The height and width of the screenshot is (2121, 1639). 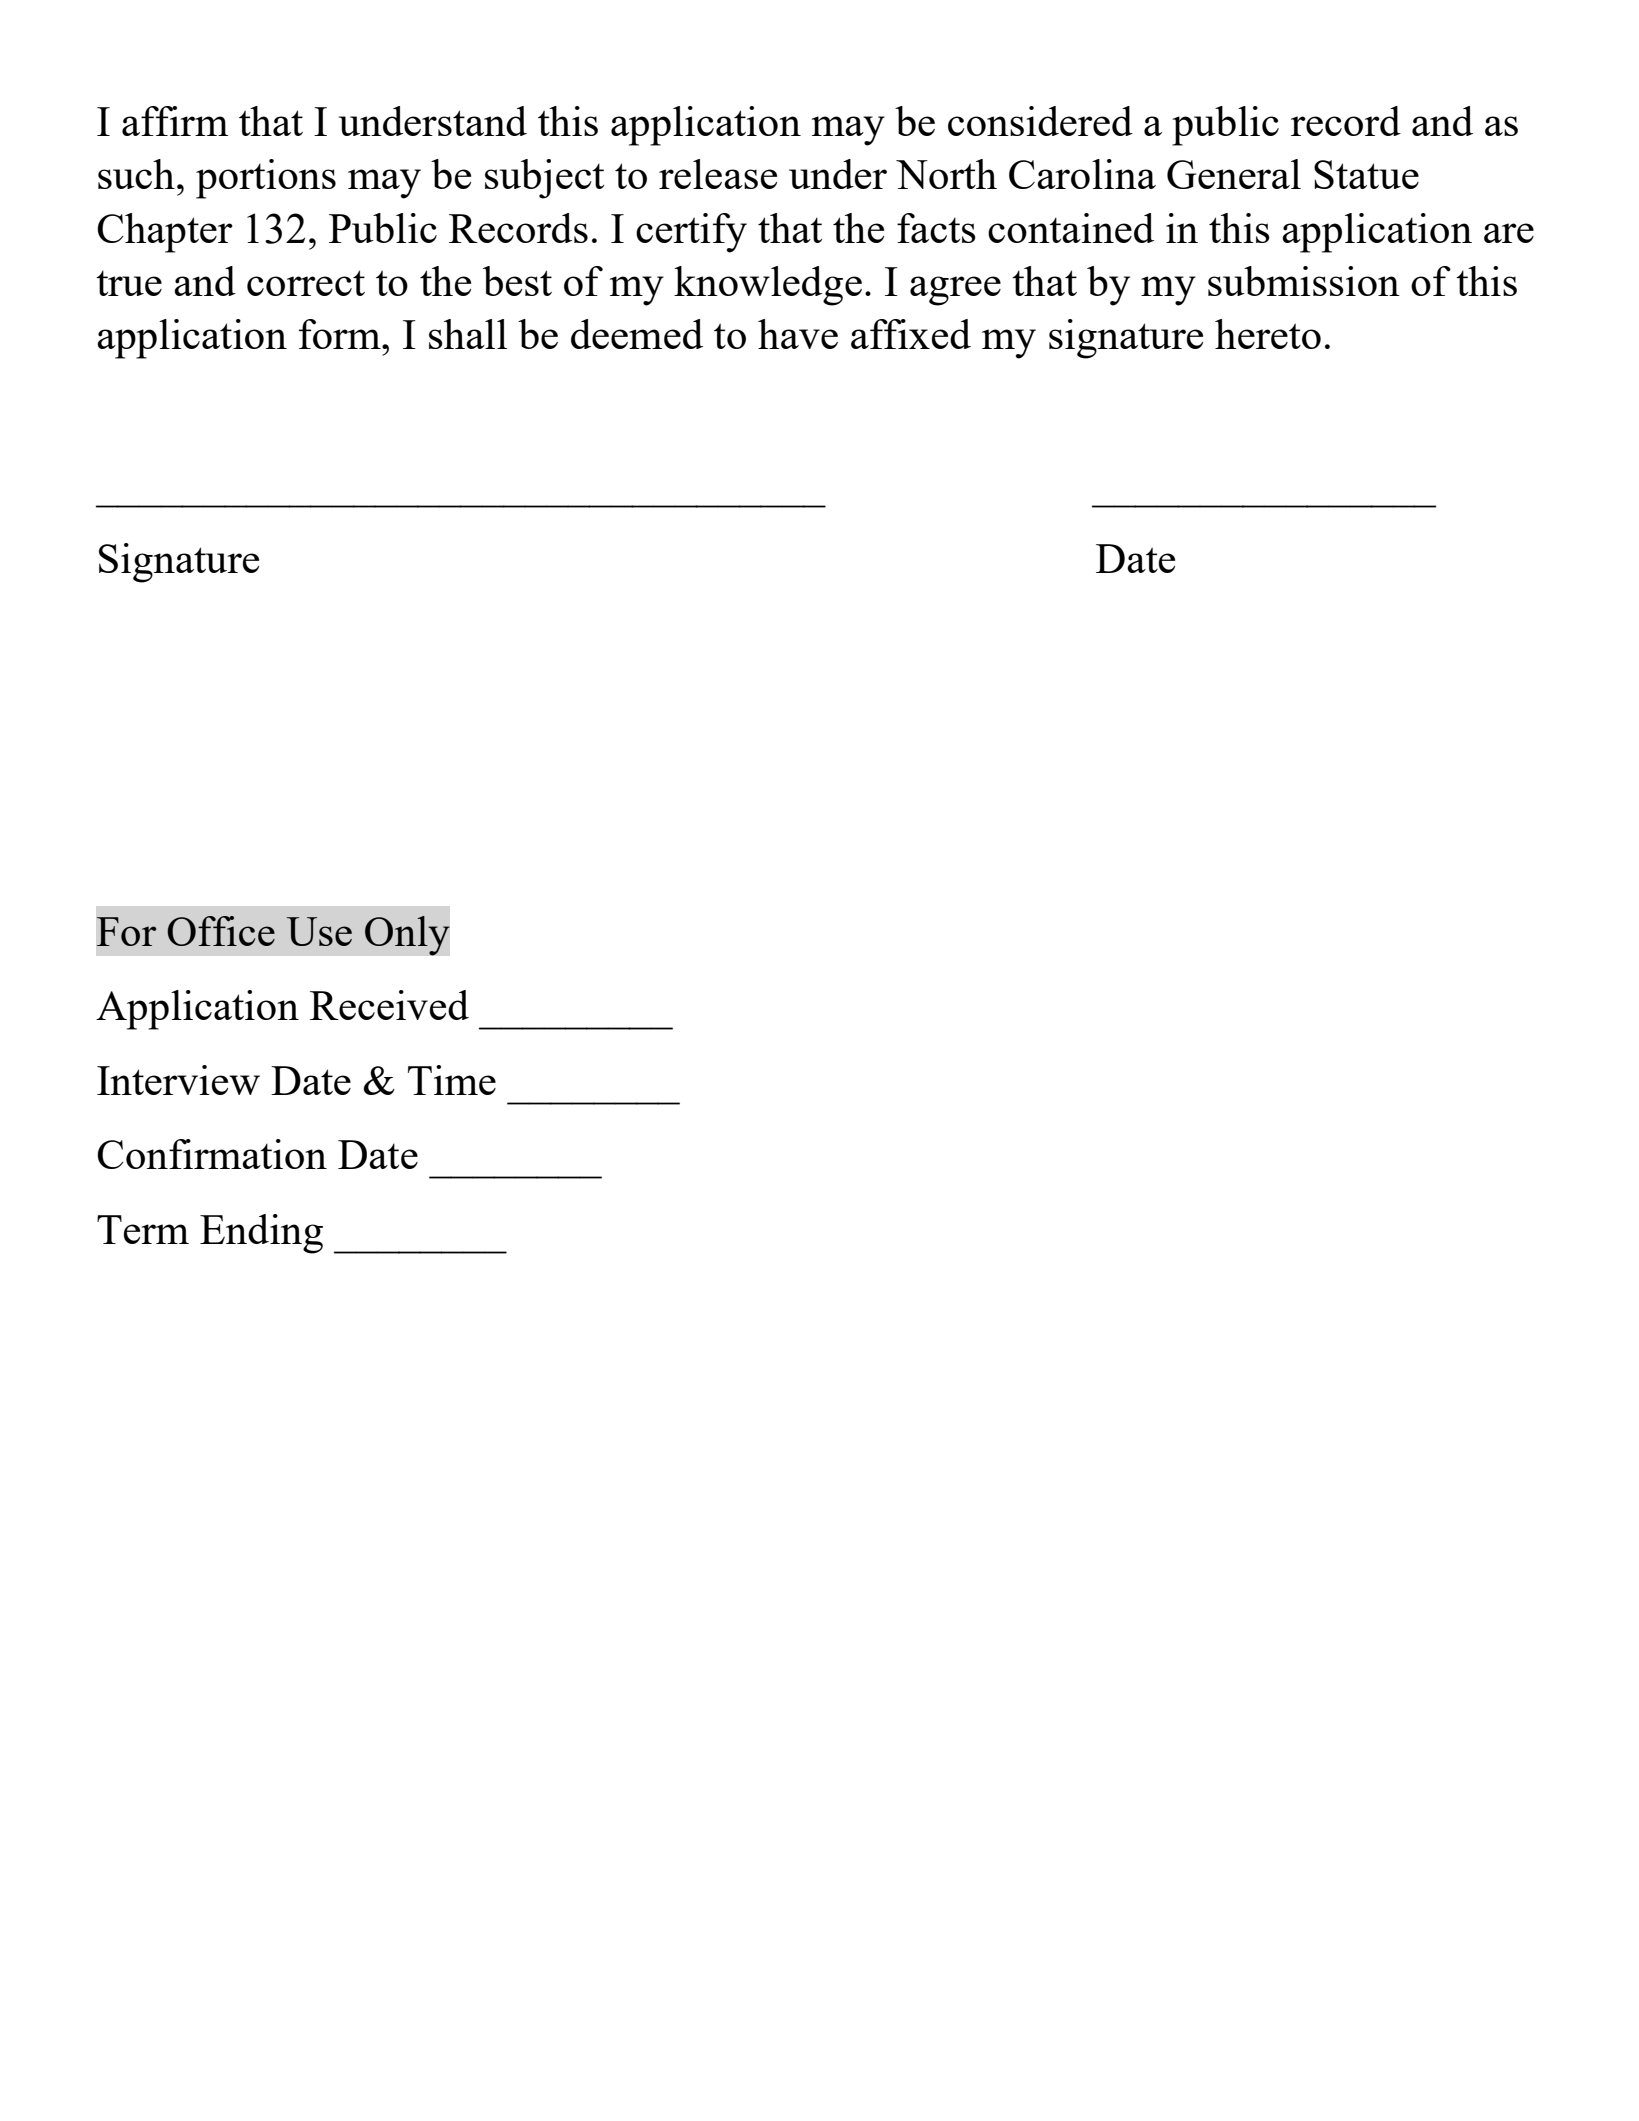 What do you see at coordinates (718, 174) in the screenshot?
I see `release` at bounding box center [718, 174].
